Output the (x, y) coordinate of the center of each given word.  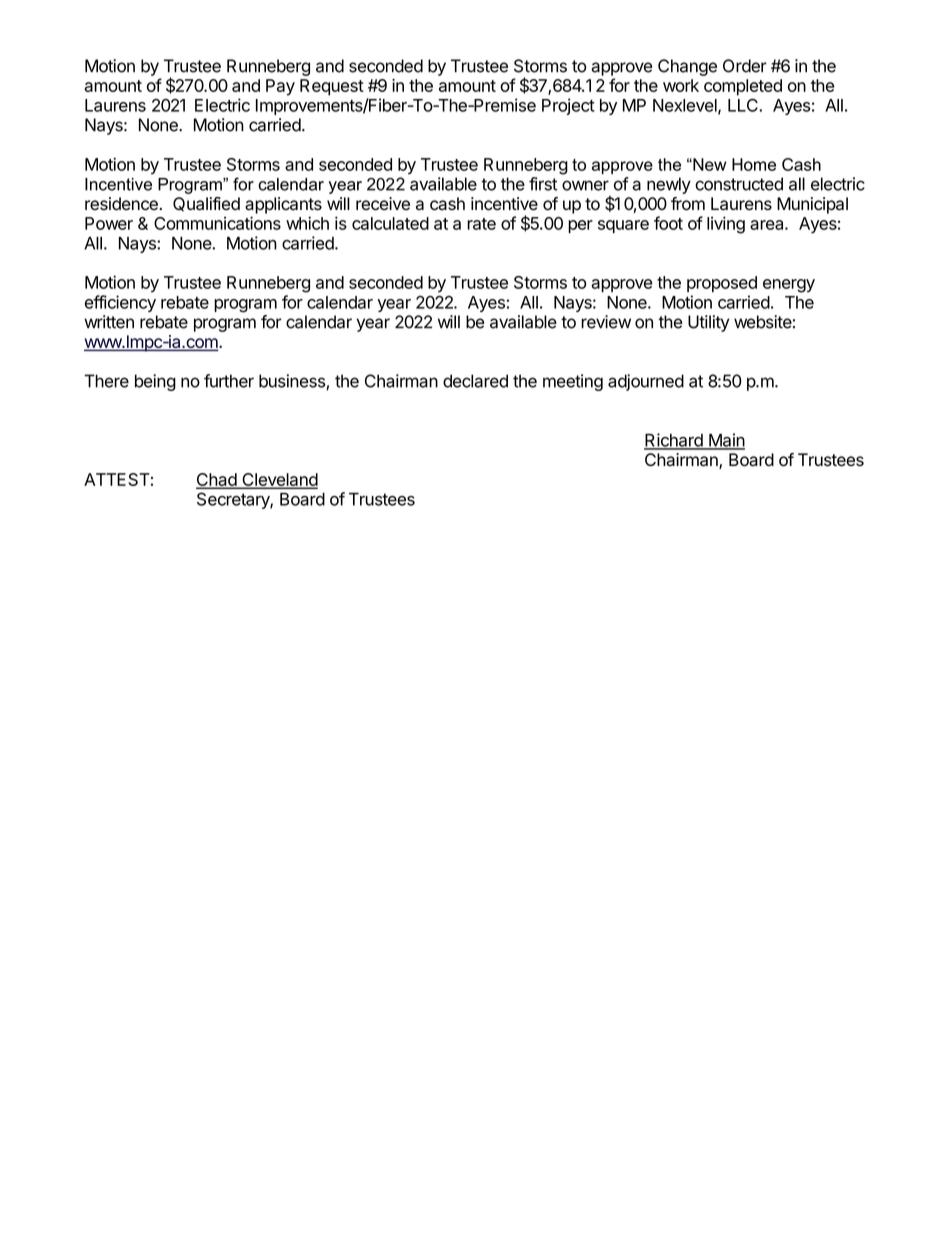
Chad (217, 481)
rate (481, 224)
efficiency (120, 303)
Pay (280, 87)
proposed (722, 284)
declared (475, 381)
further (229, 381)
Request (332, 87)
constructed (739, 184)
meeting (573, 382)
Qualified (206, 204)
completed (743, 87)
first (543, 184)
